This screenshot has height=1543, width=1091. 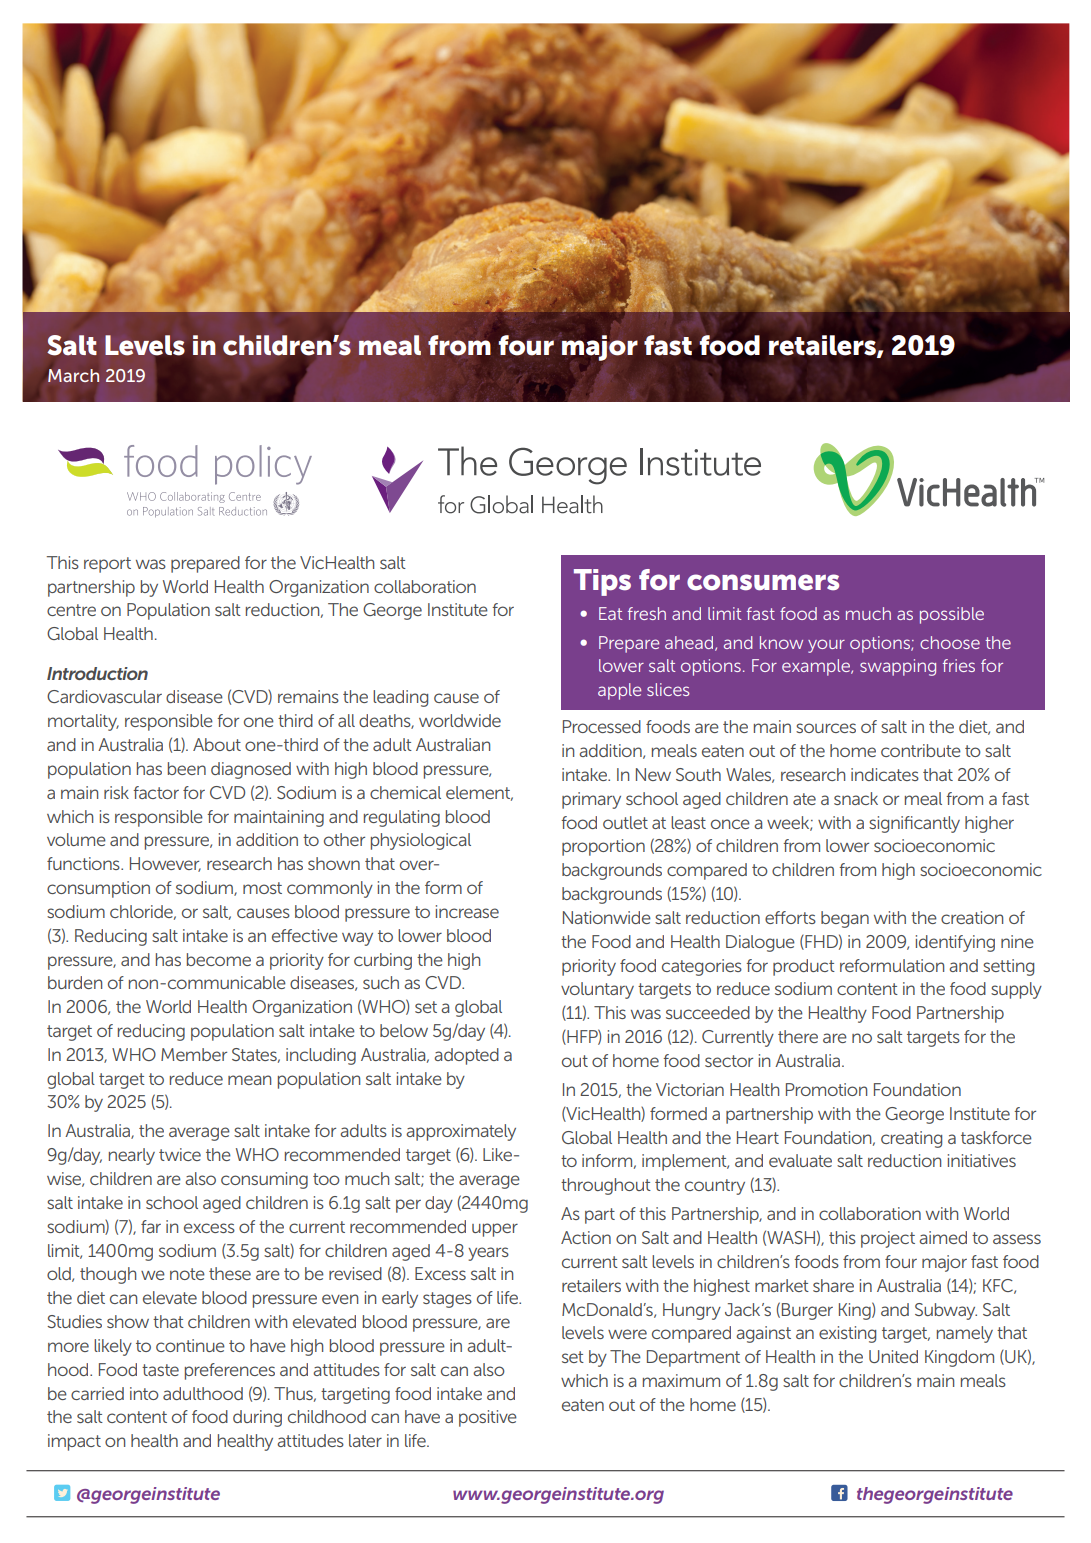 What do you see at coordinates (602, 582) in the screenshot?
I see `Tips` at bounding box center [602, 582].
